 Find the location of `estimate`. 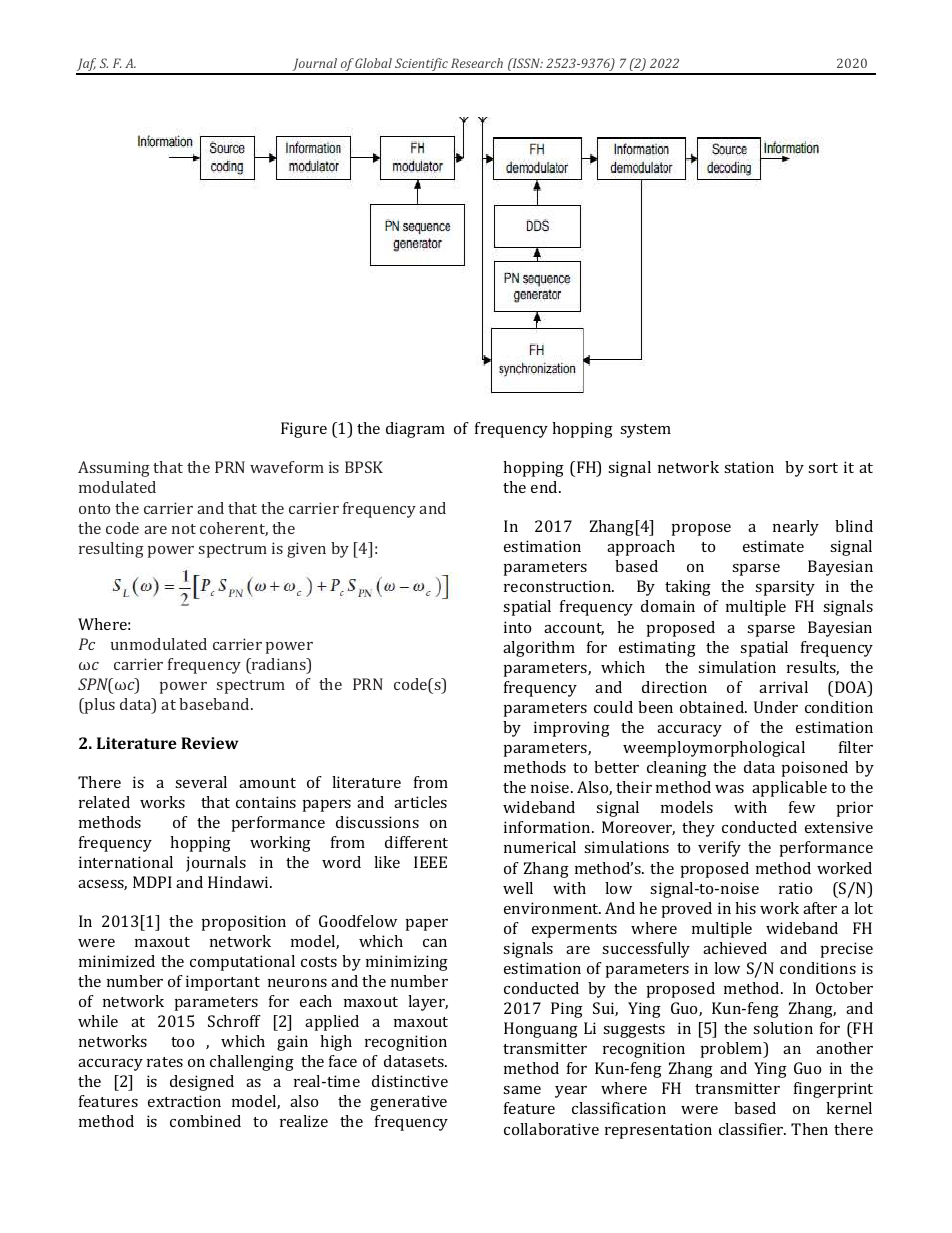

estimate is located at coordinates (773, 546).
